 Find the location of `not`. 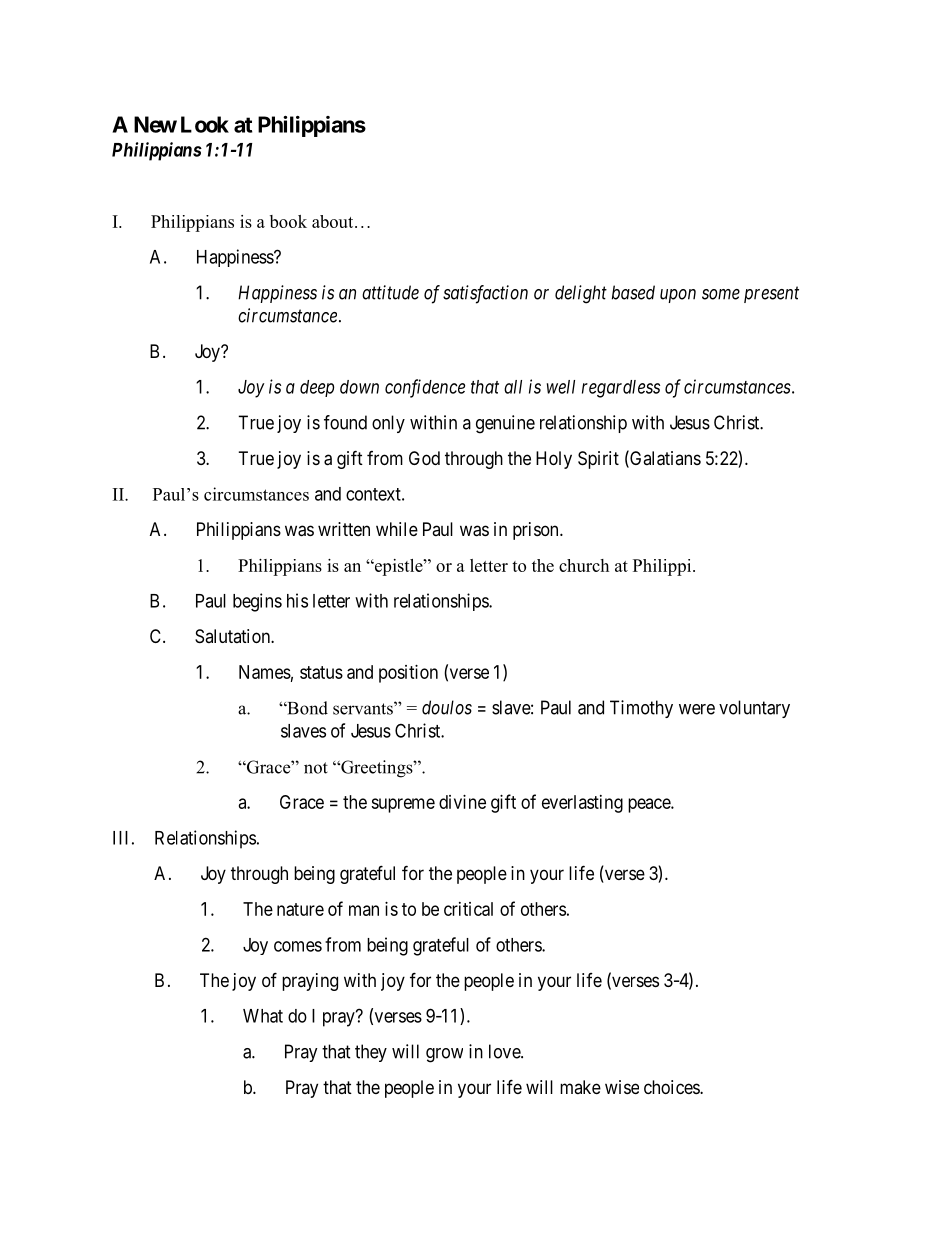

not is located at coordinates (316, 768).
